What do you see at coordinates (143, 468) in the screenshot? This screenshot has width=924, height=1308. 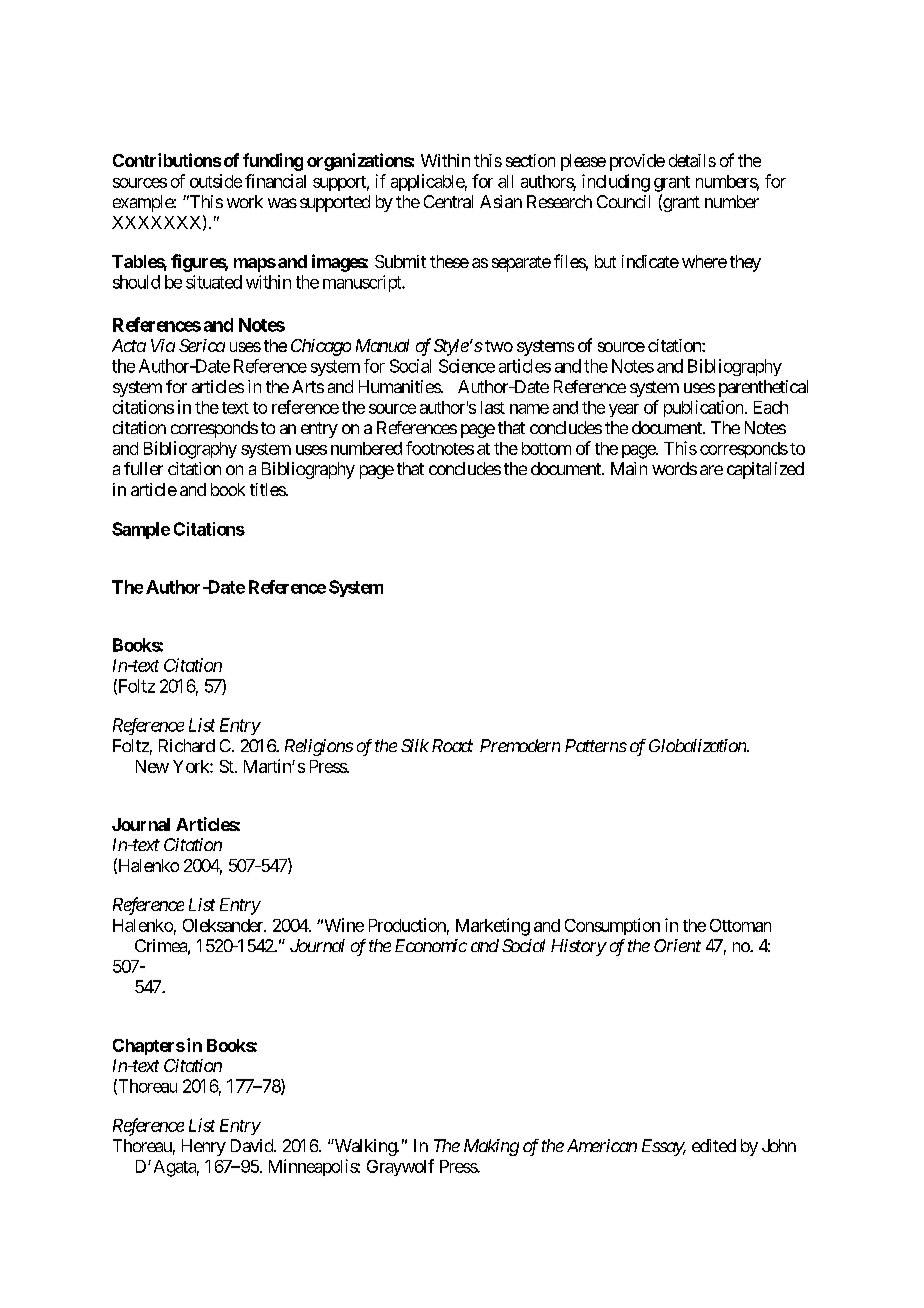 I see `fuller` at bounding box center [143, 468].
